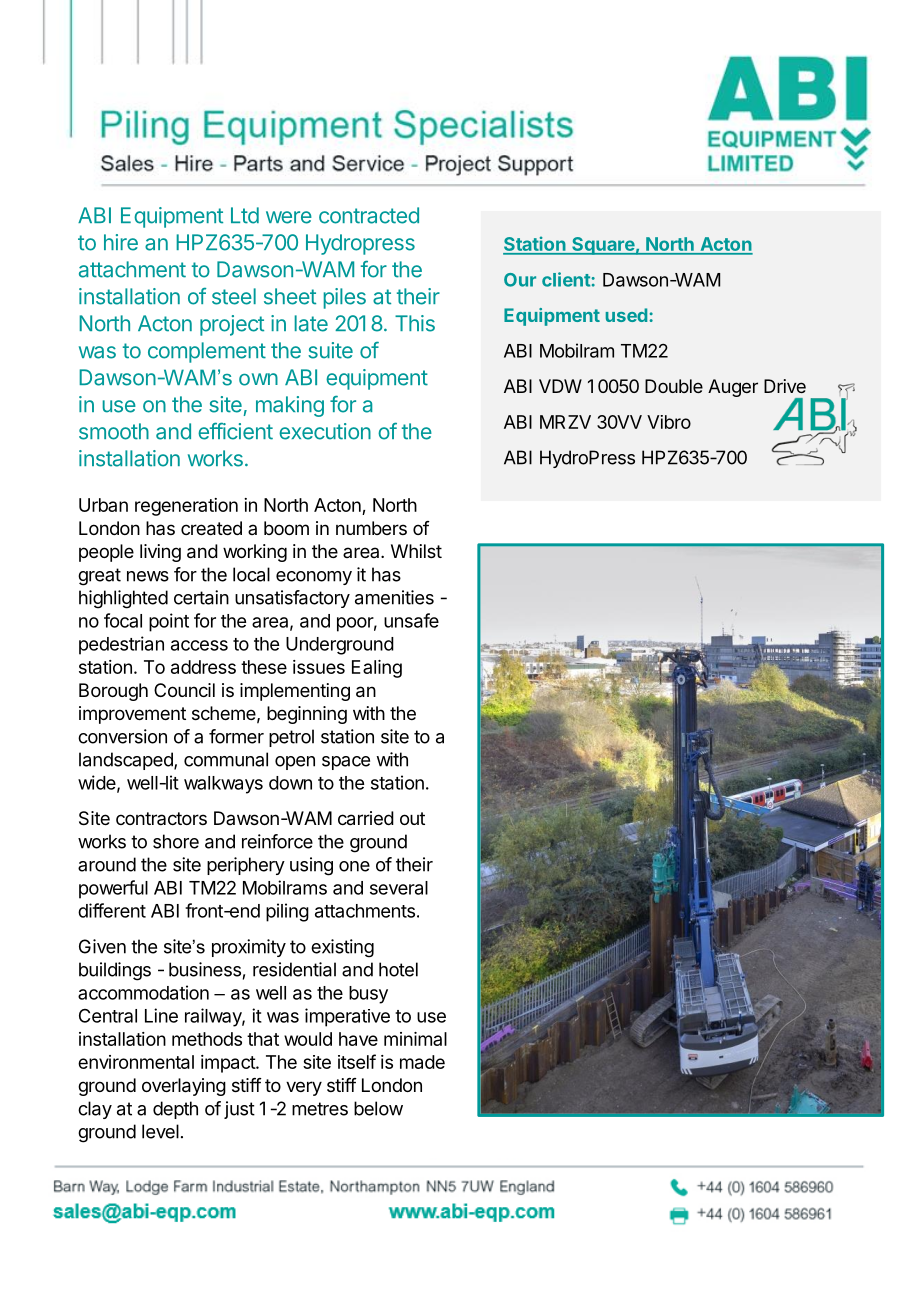  I want to click on efficient, so click(235, 431).
